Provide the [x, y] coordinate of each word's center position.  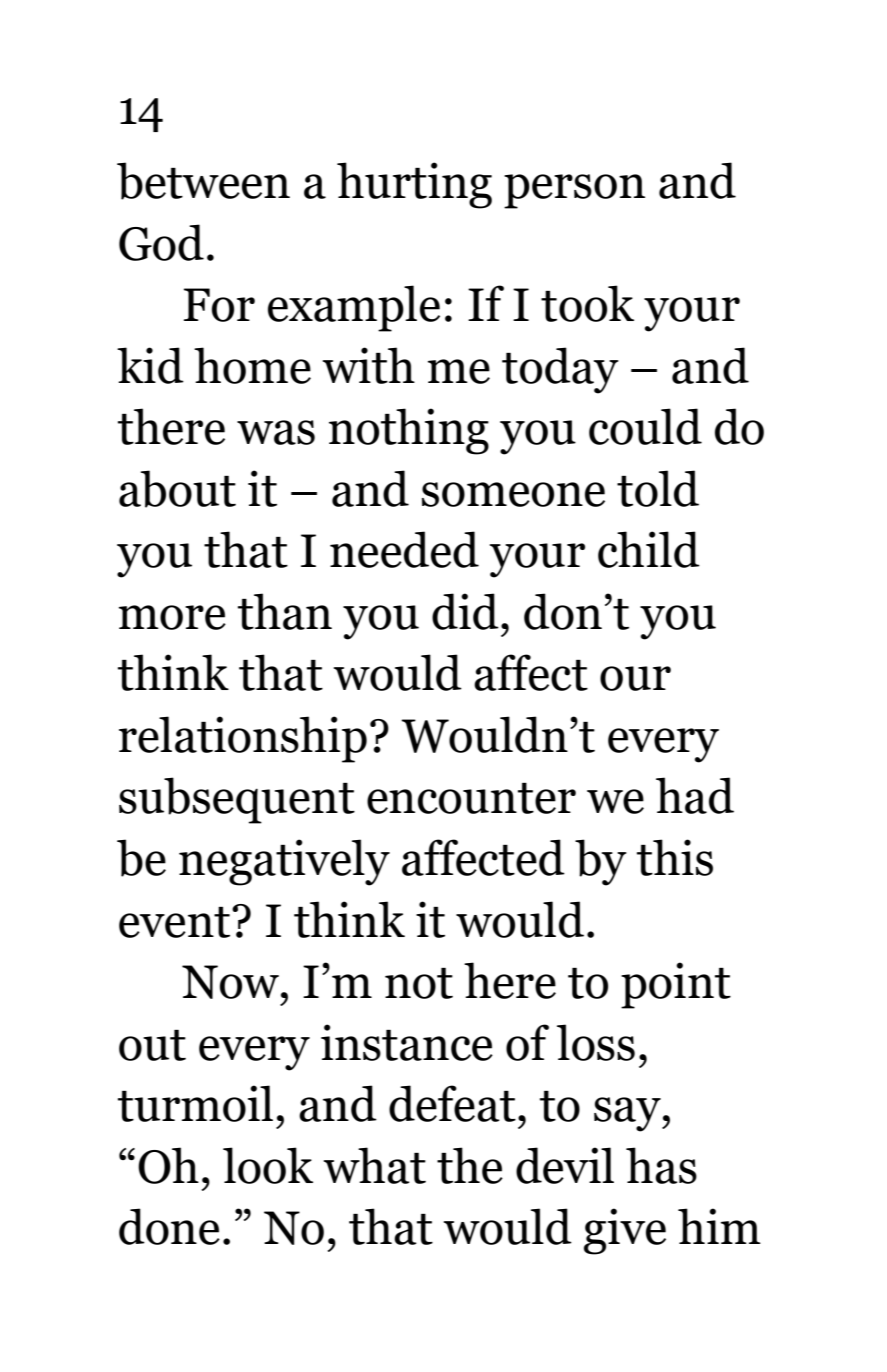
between [203, 181]
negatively [284, 862]
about [177, 489]
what [375, 1165]
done [169, 1226]
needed [404, 549]
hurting [414, 185]
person [574, 191]
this [675, 857]
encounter [471, 798]
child [649, 549]
